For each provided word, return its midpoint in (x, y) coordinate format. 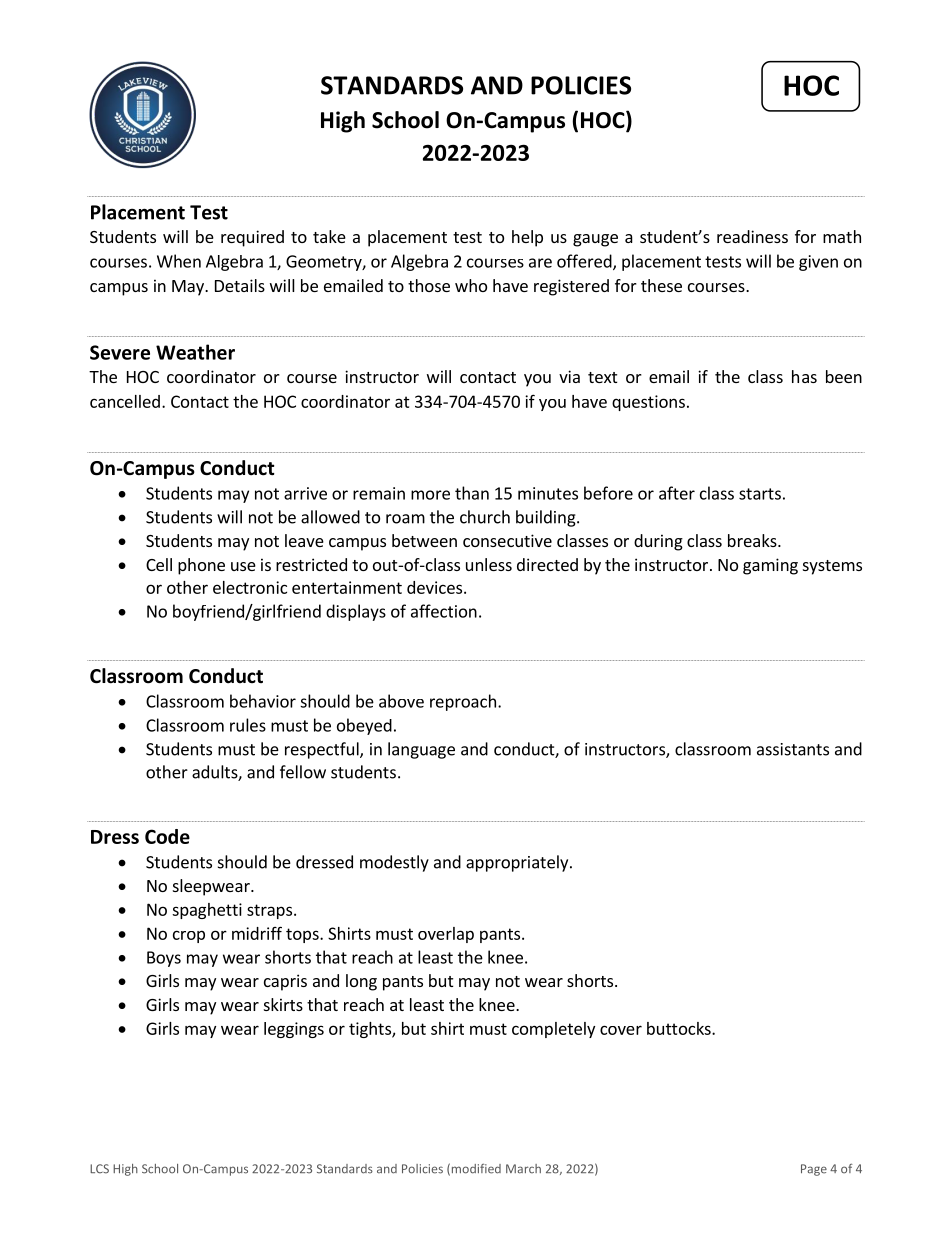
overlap (446, 935)
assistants (793, 749)
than (472, 493)
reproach (463, 702)
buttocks (680, 1028)
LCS (99, 1169)
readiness (752, 236)
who (471, 285)
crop (189, 936)
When (179, 261)
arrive (305, 493)
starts (760, 494)
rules (248, 725)
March (523, 1169)
